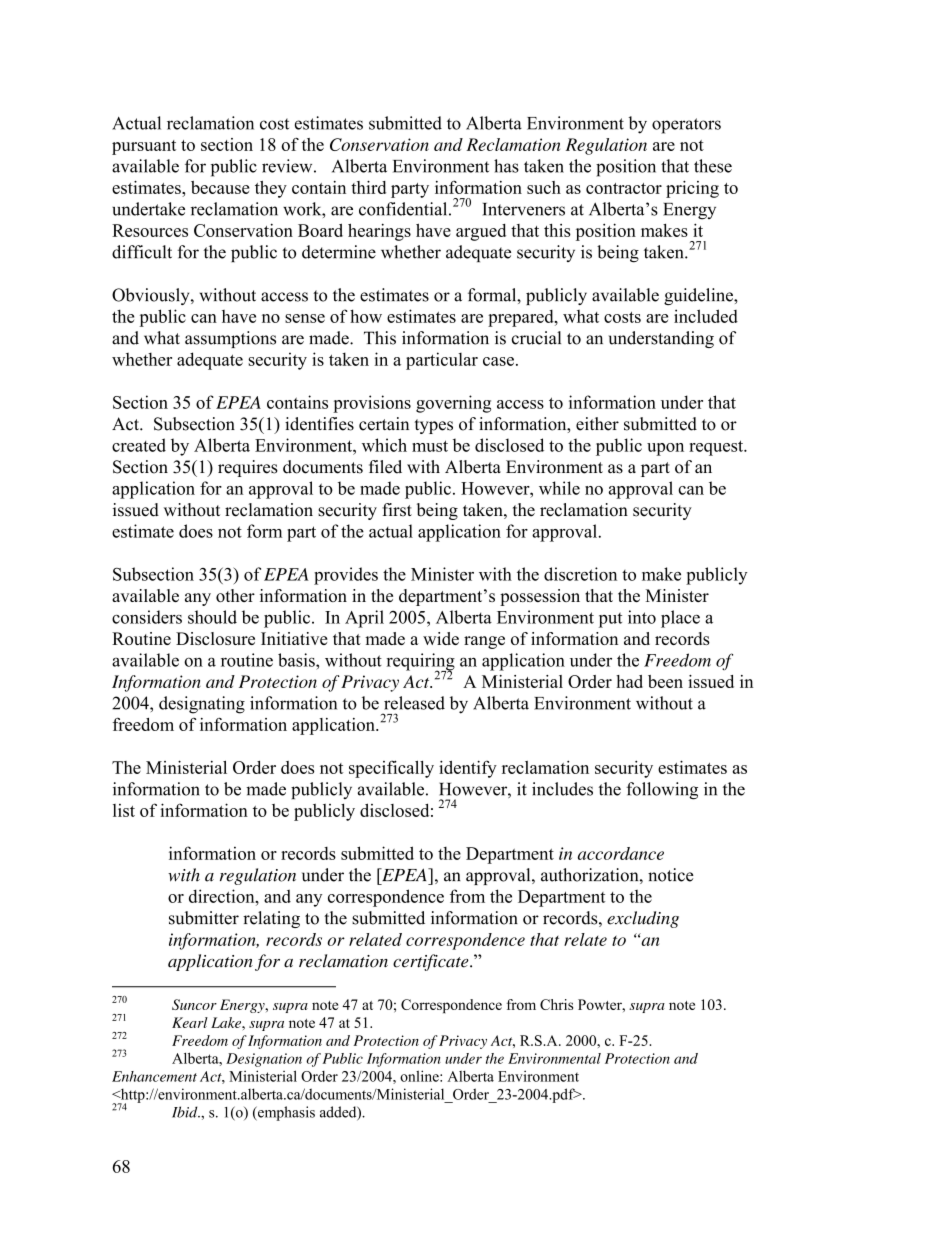 The image size is (952, 1233). What do you see at coordinates (186, 1112) in the image?
I see `Ibid` at bounding box center [186, 1112].
